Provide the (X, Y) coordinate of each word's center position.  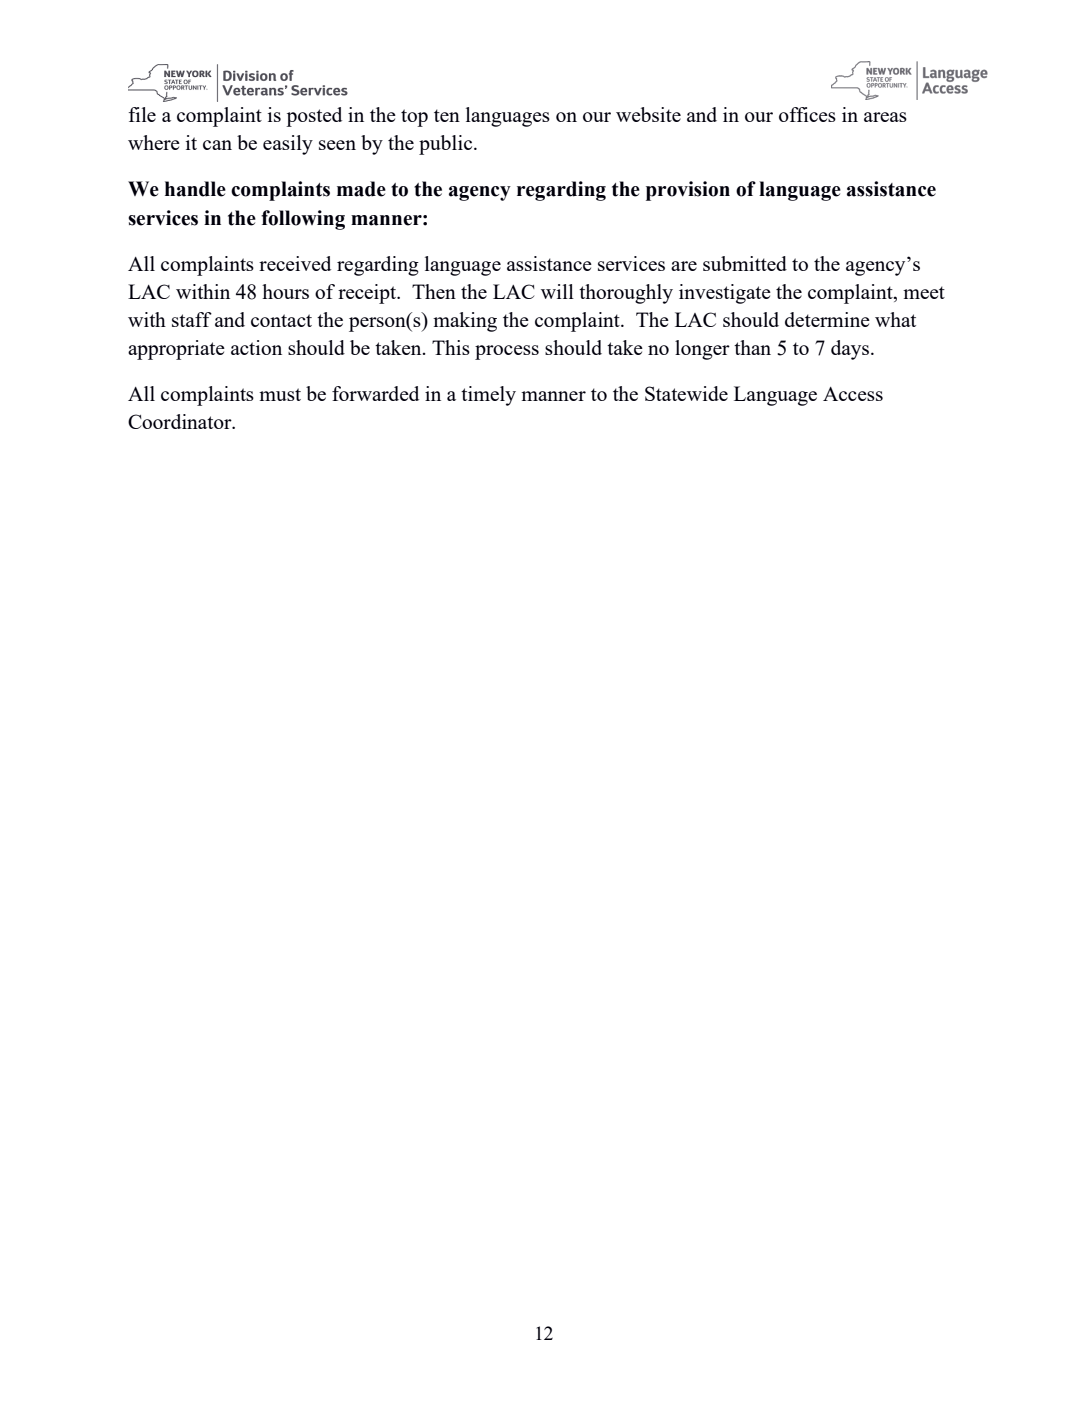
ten (447, 115)
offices (807, 114)
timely (488, 396)
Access (853, 394)
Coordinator (181, 421)
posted (314, 117)
